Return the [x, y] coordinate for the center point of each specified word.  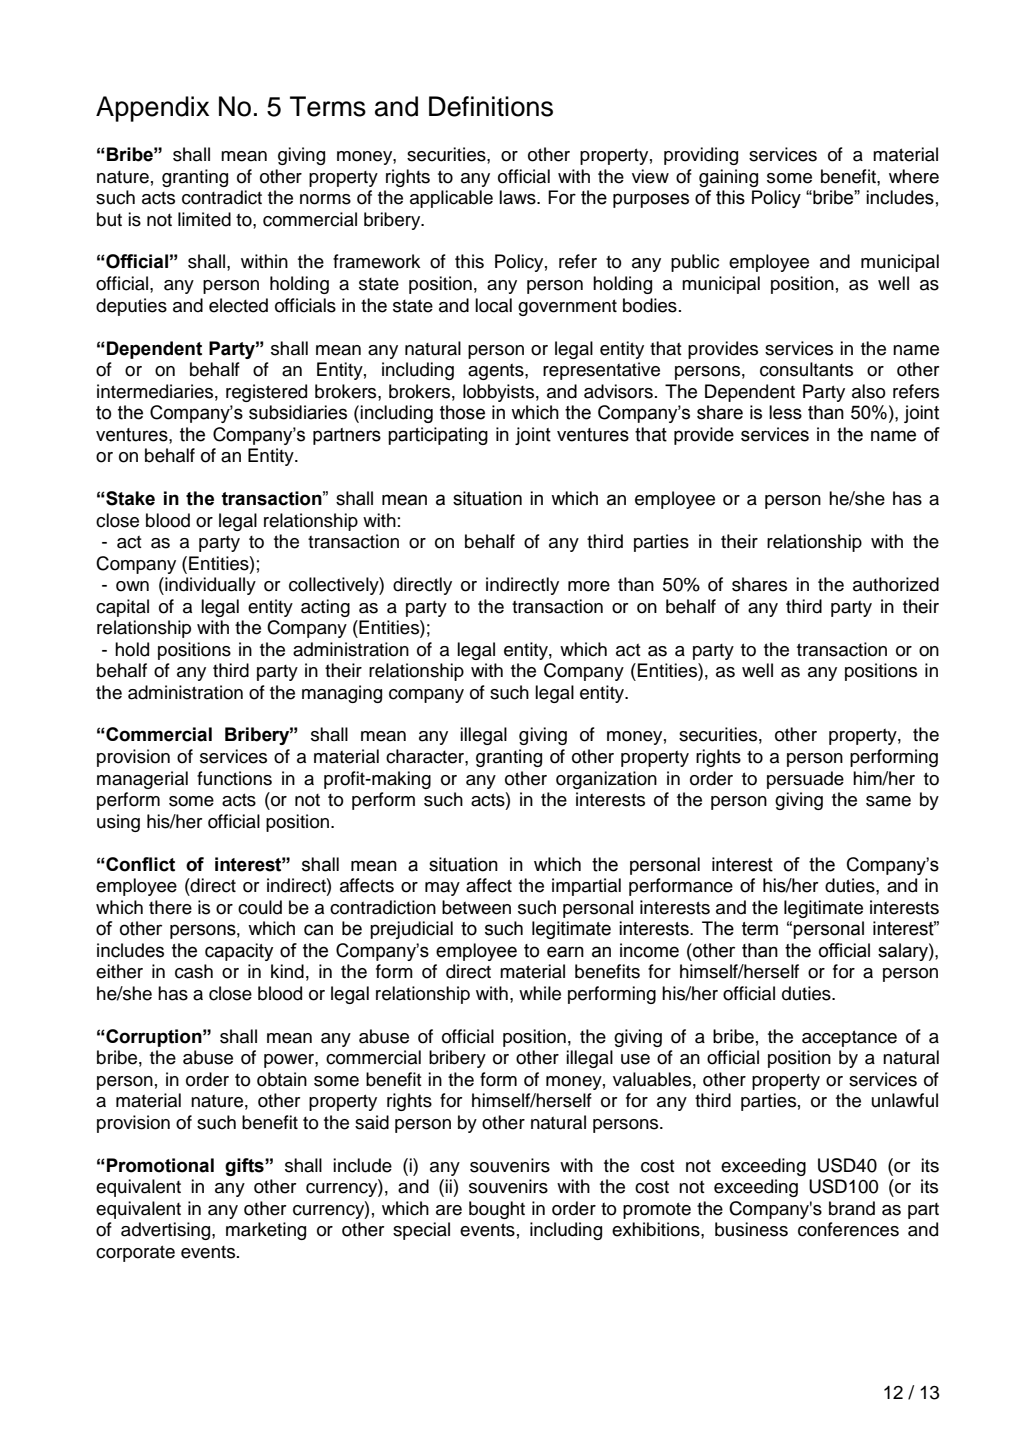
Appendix [152, 109]
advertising [167, 1231]
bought [497, 1210]
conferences [848, 1229]
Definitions [491, 106]
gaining [728, 178]
